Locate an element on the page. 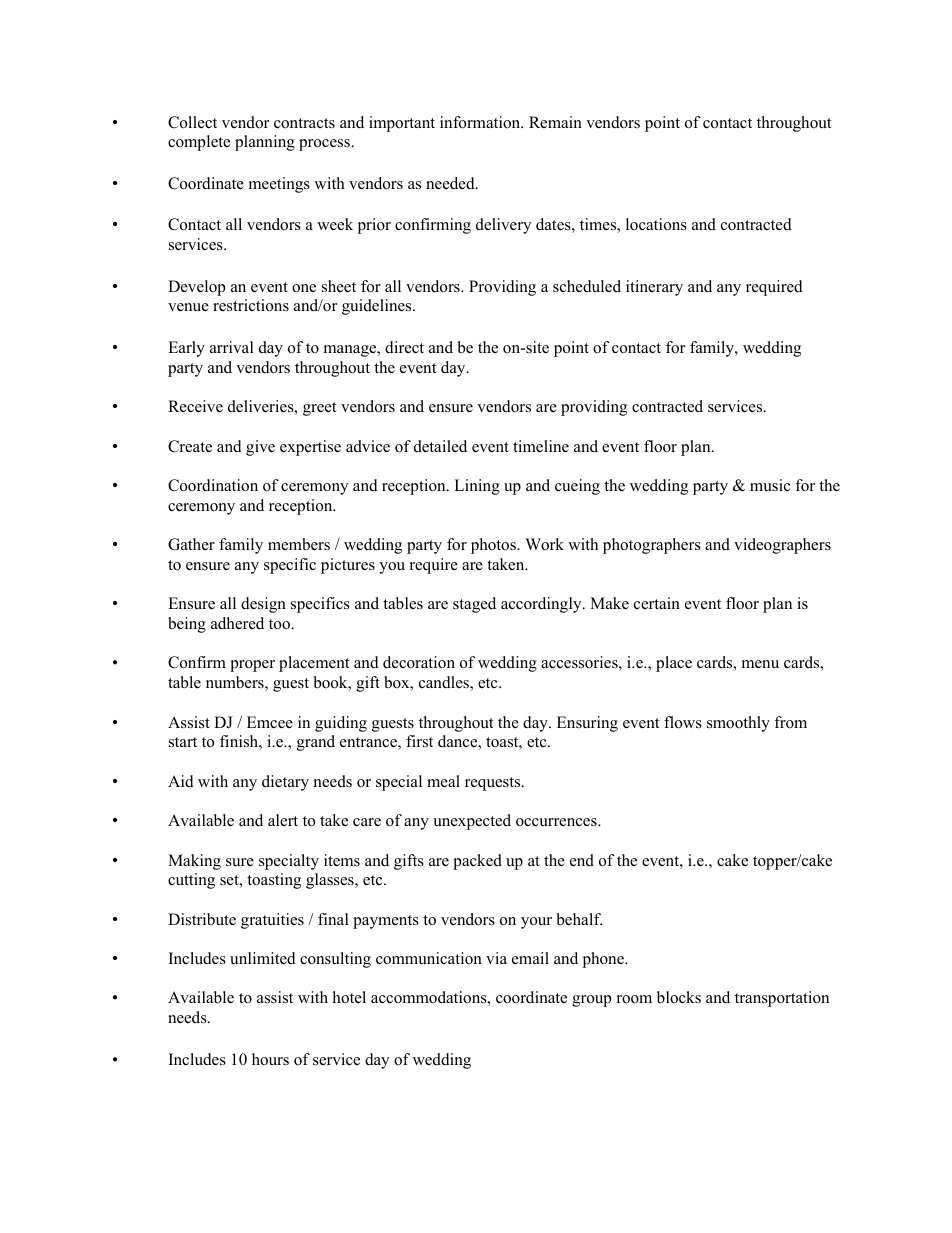  give is located at coordinates (260, 448).
